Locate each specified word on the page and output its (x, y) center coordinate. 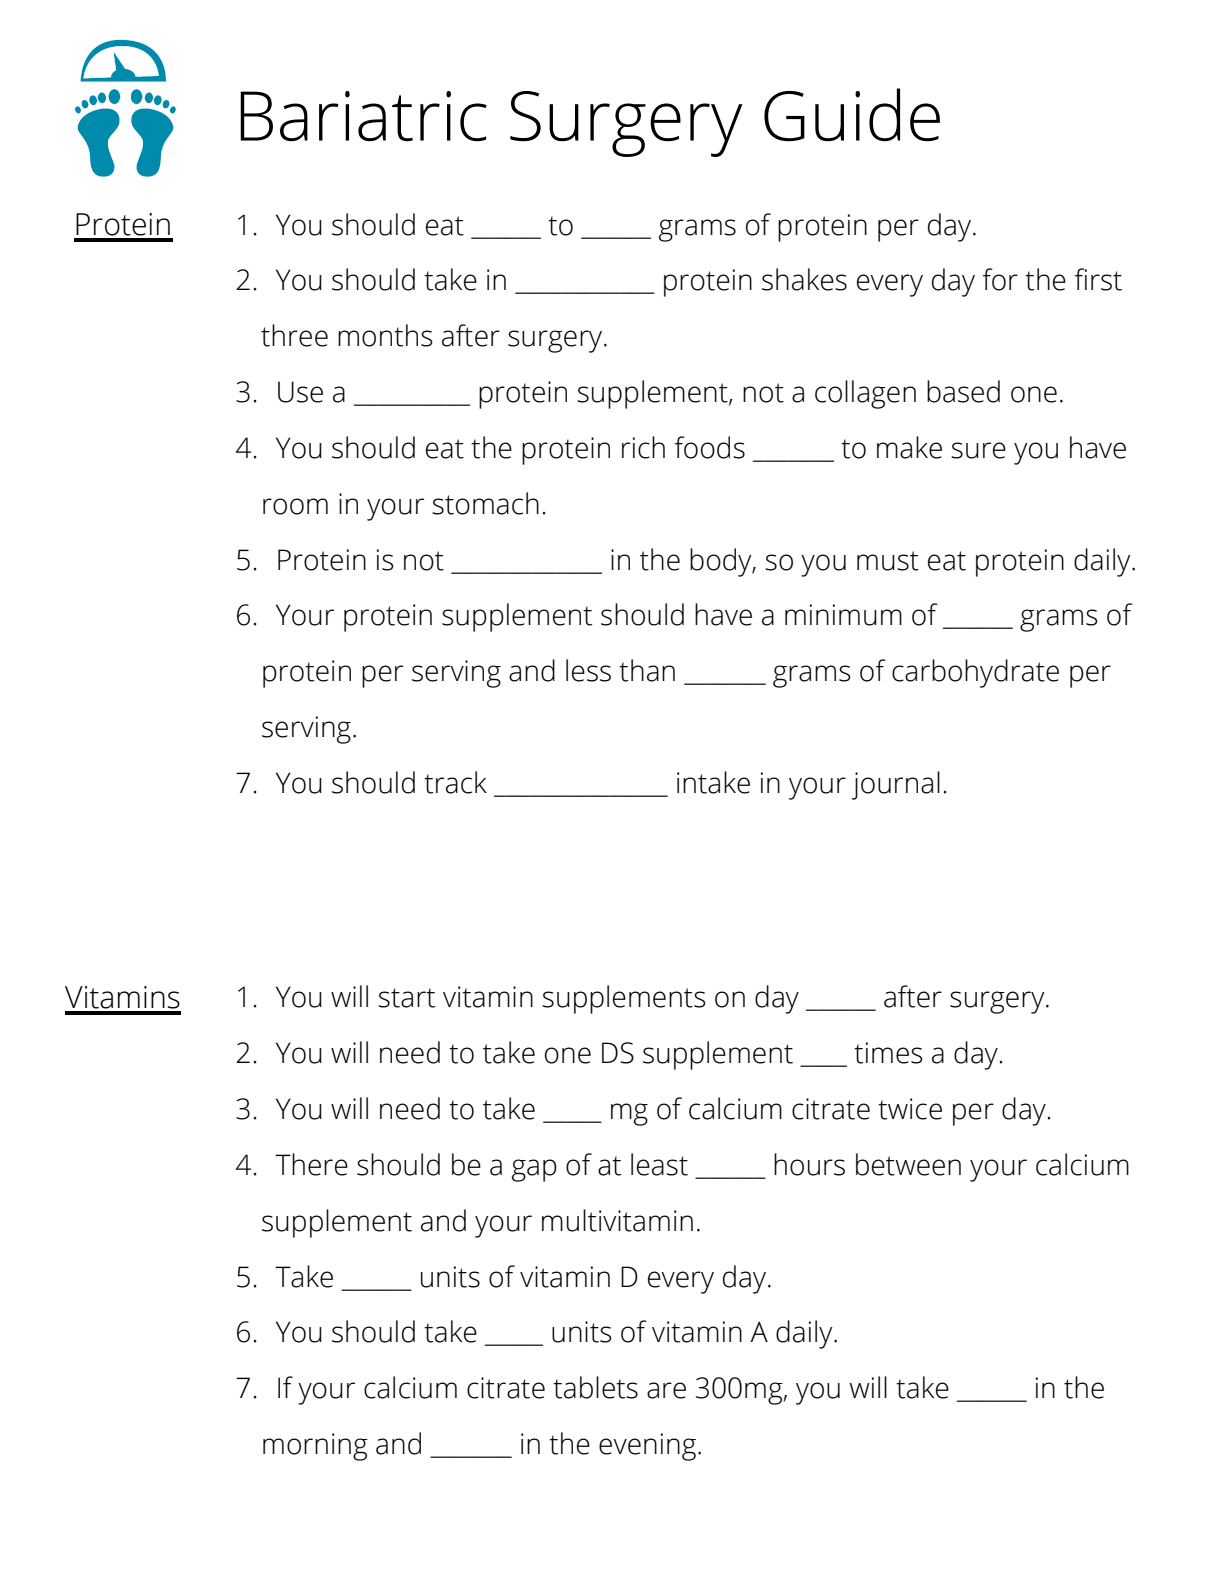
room (295, 506)
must (888, 561)
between (908, 1164)
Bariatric (363, 116)
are (666, 1390)
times (888, 1053)
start (406, 998)
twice (910, 1109)
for (1000, 279)
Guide (852, 115)
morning (315, 1447)
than (647, 670)
